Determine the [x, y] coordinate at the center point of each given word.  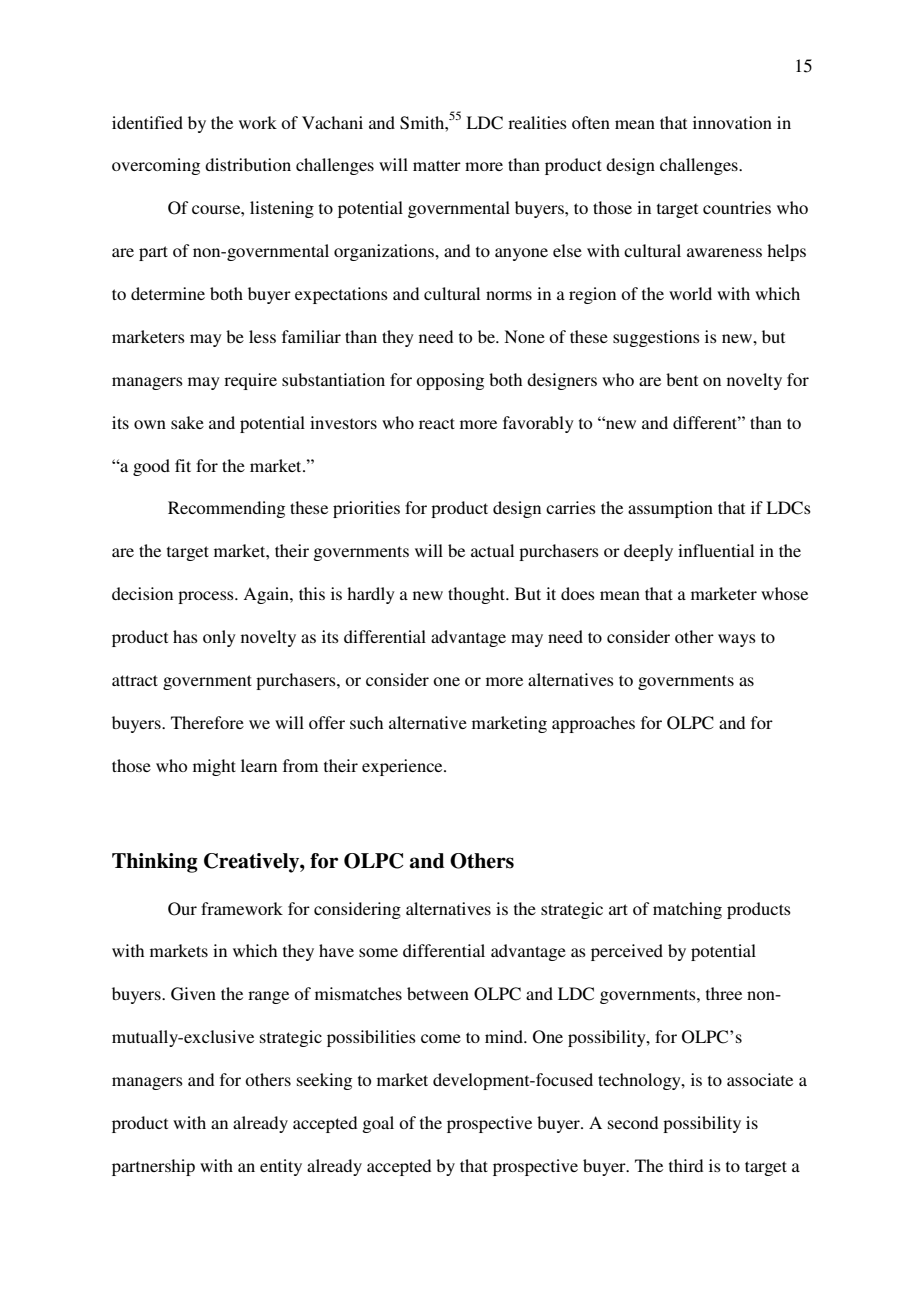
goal [378, 1124]
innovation [732, 122]
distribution [248, 164]
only [219, 638]
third [686, 1165]
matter [437, 165]
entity [281, 1167]
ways [737, 640]
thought [477, 595]
